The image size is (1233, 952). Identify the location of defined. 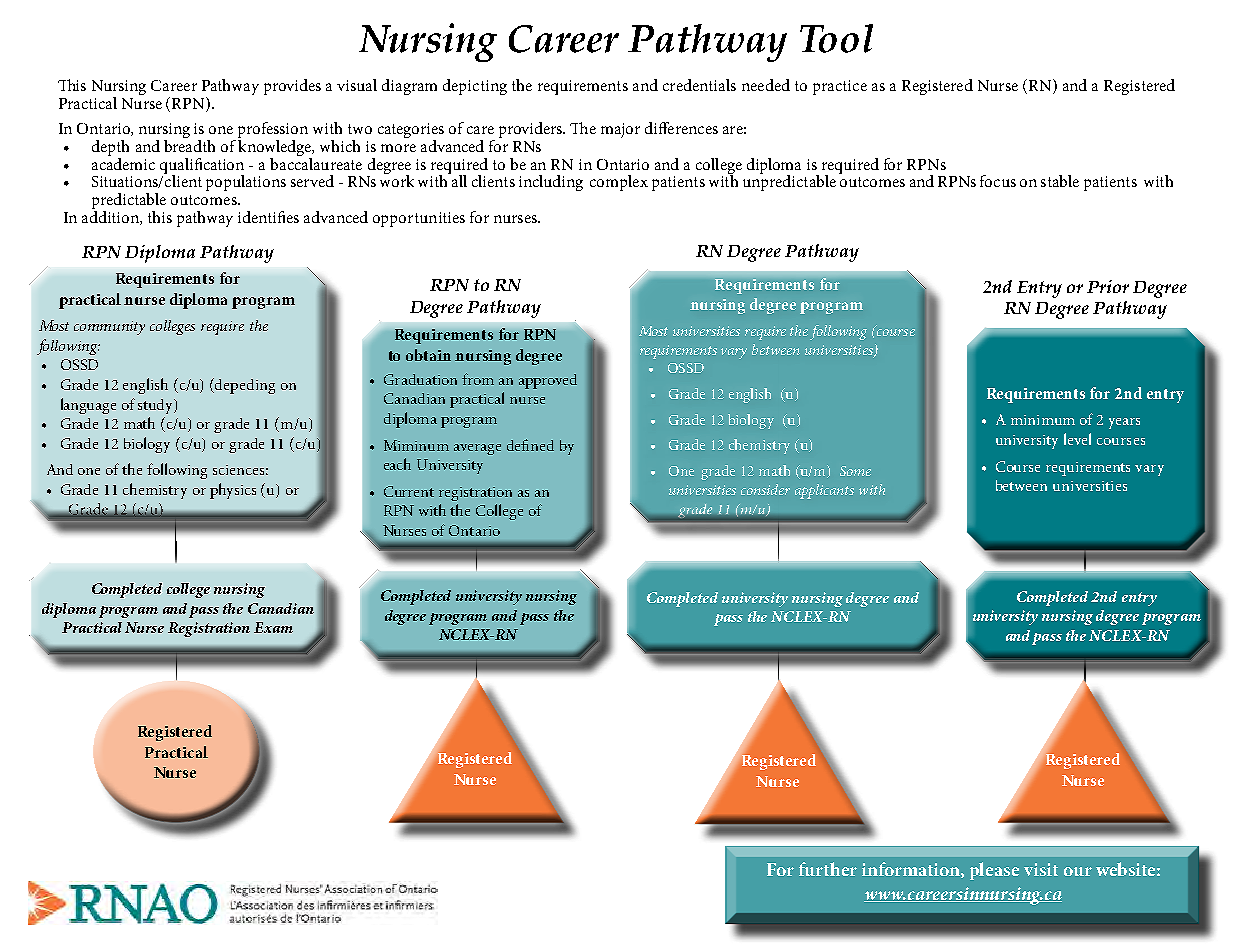
(530, 445).
